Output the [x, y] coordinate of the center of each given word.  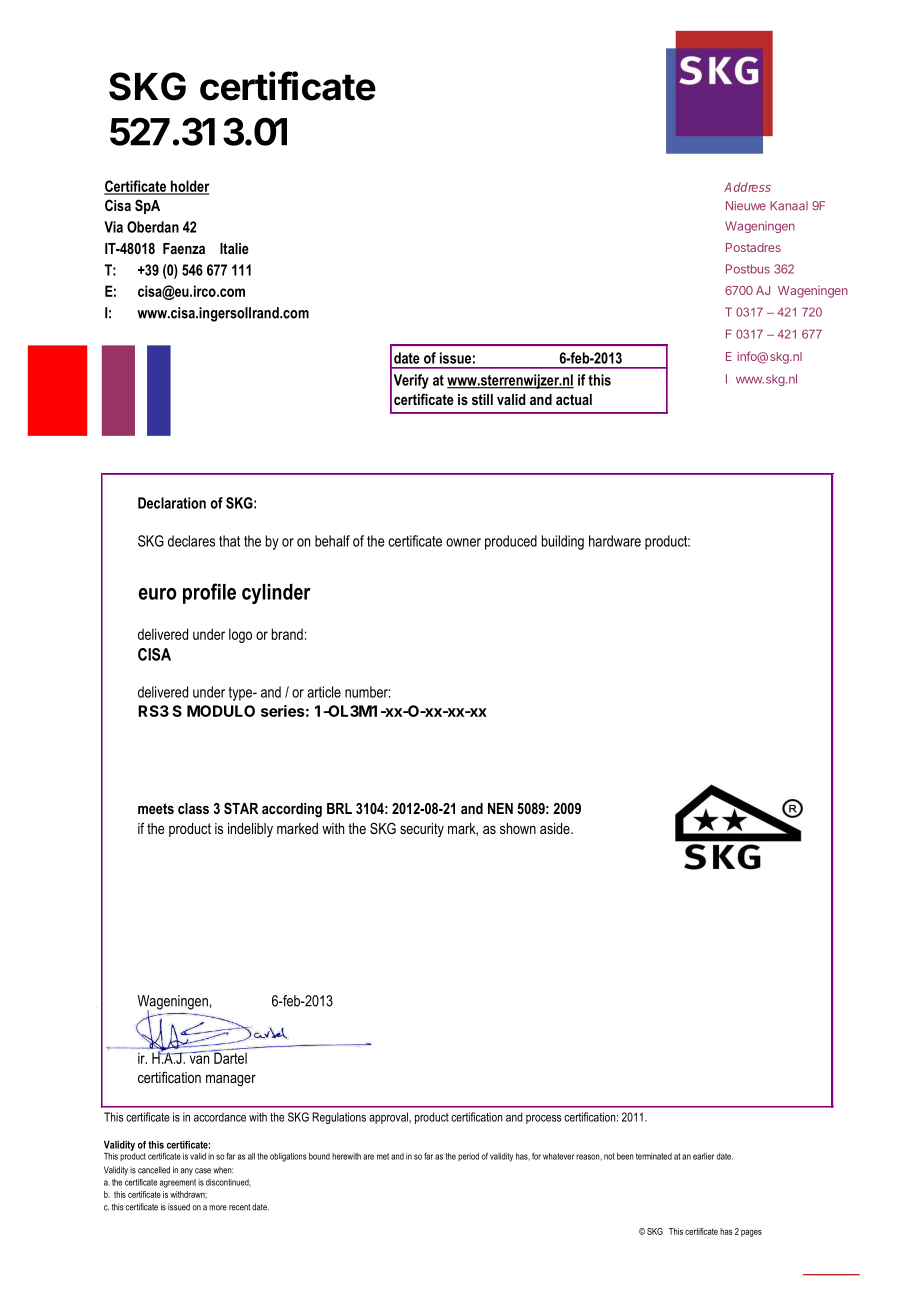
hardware [615, 541]
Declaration [172, 503]
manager [231, 1081]
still [482, 399]
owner [463, 542]
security [422, 830]
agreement [178, 1183]
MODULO [221, 711]
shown [518, 828]
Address [747, 187]
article [324, 692]
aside [556, 828]
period [468, 1157]
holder [189, 187]
